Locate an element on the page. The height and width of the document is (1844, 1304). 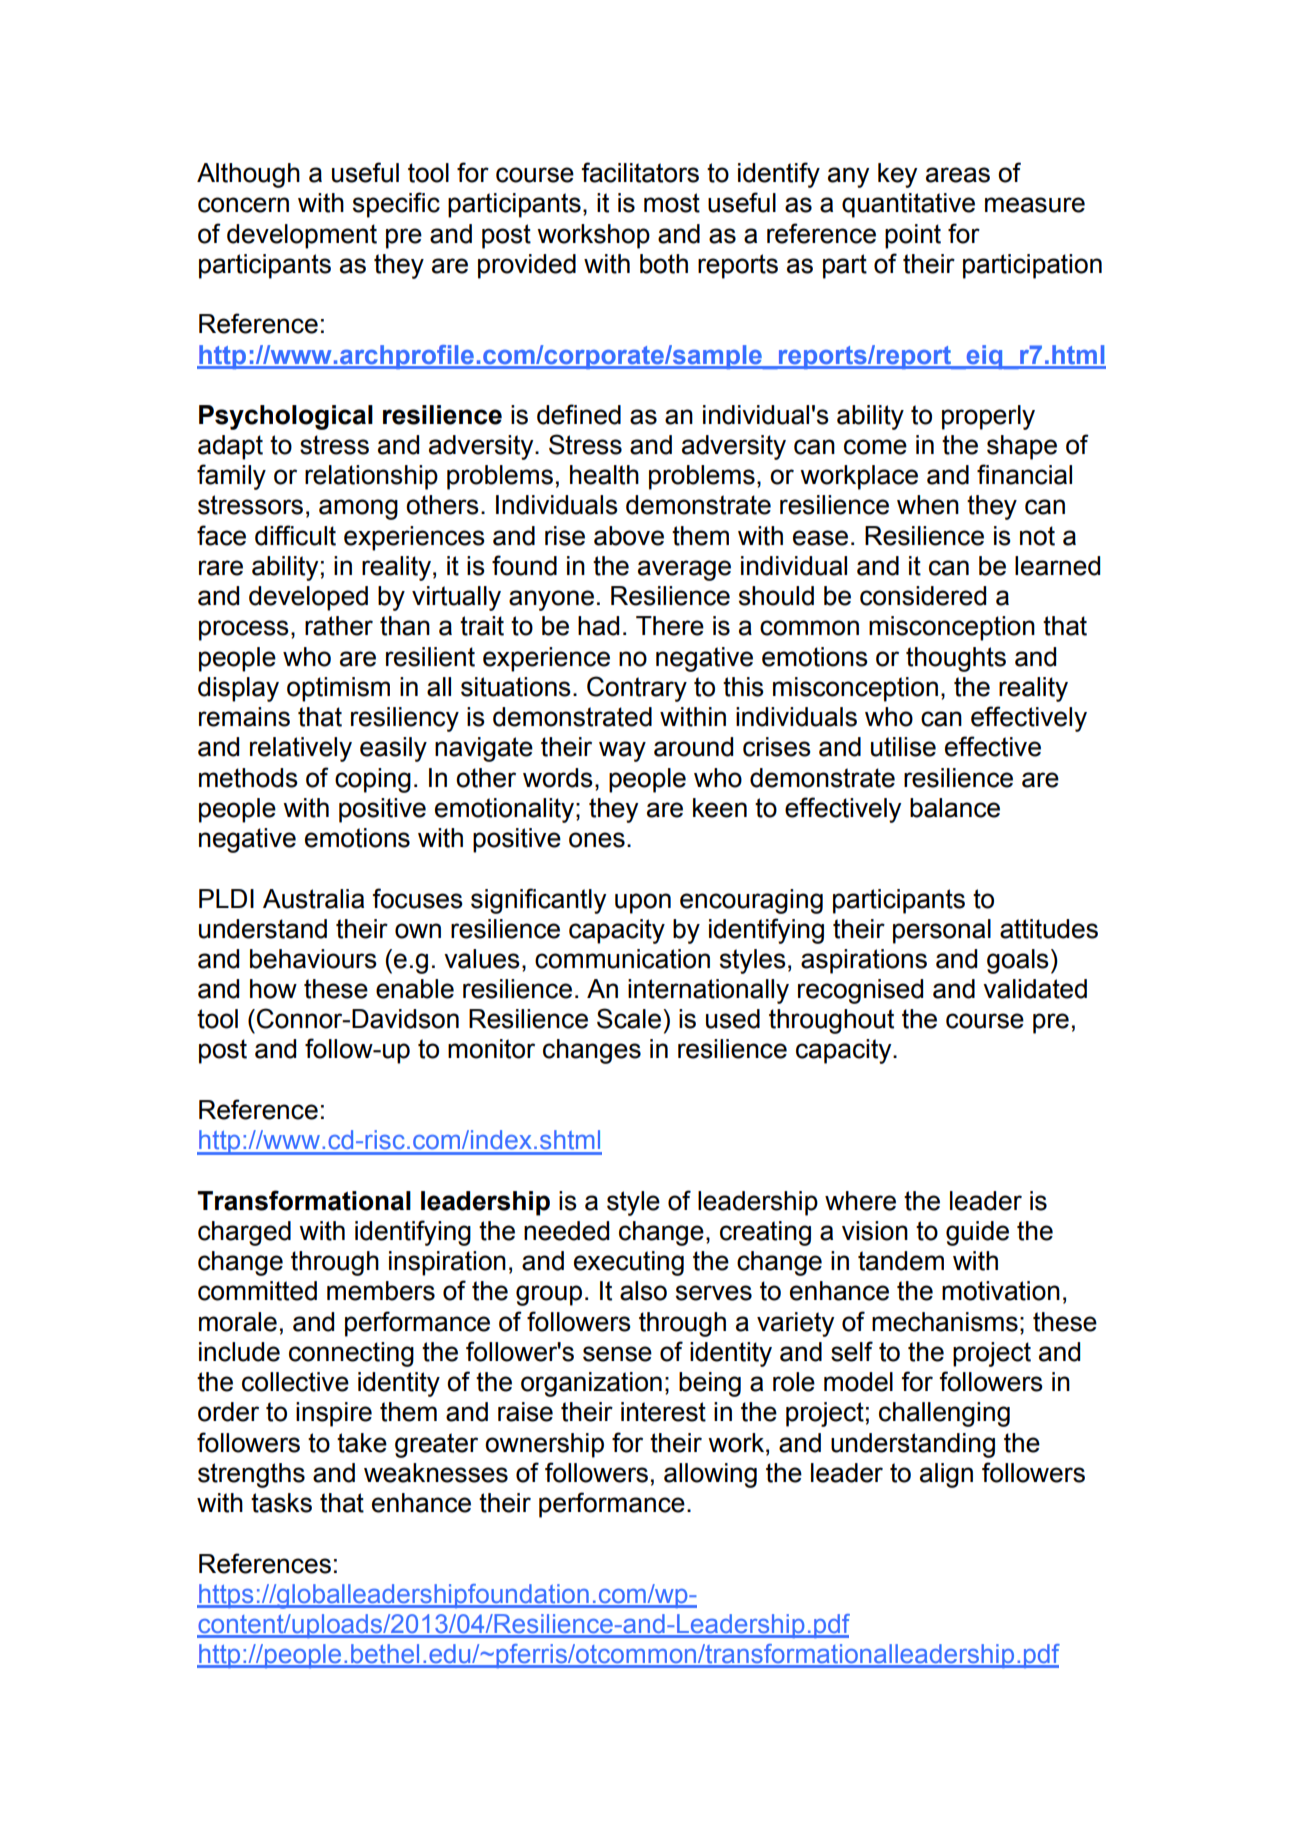
ones is located at coordinates (597, 840).
